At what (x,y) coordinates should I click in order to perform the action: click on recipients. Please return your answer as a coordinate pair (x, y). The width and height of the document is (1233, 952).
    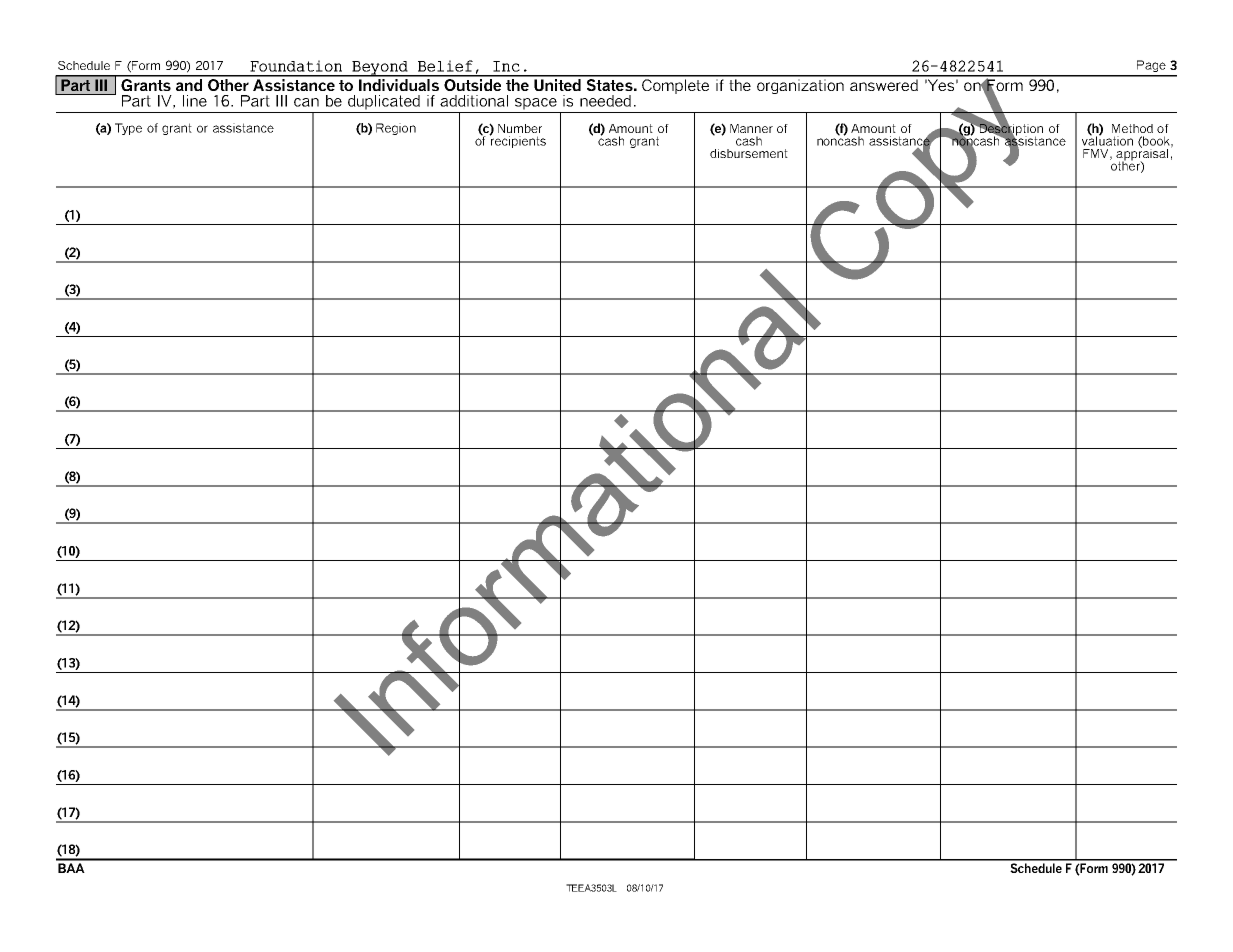
    Looking at the image, I should click on (517, 141).
